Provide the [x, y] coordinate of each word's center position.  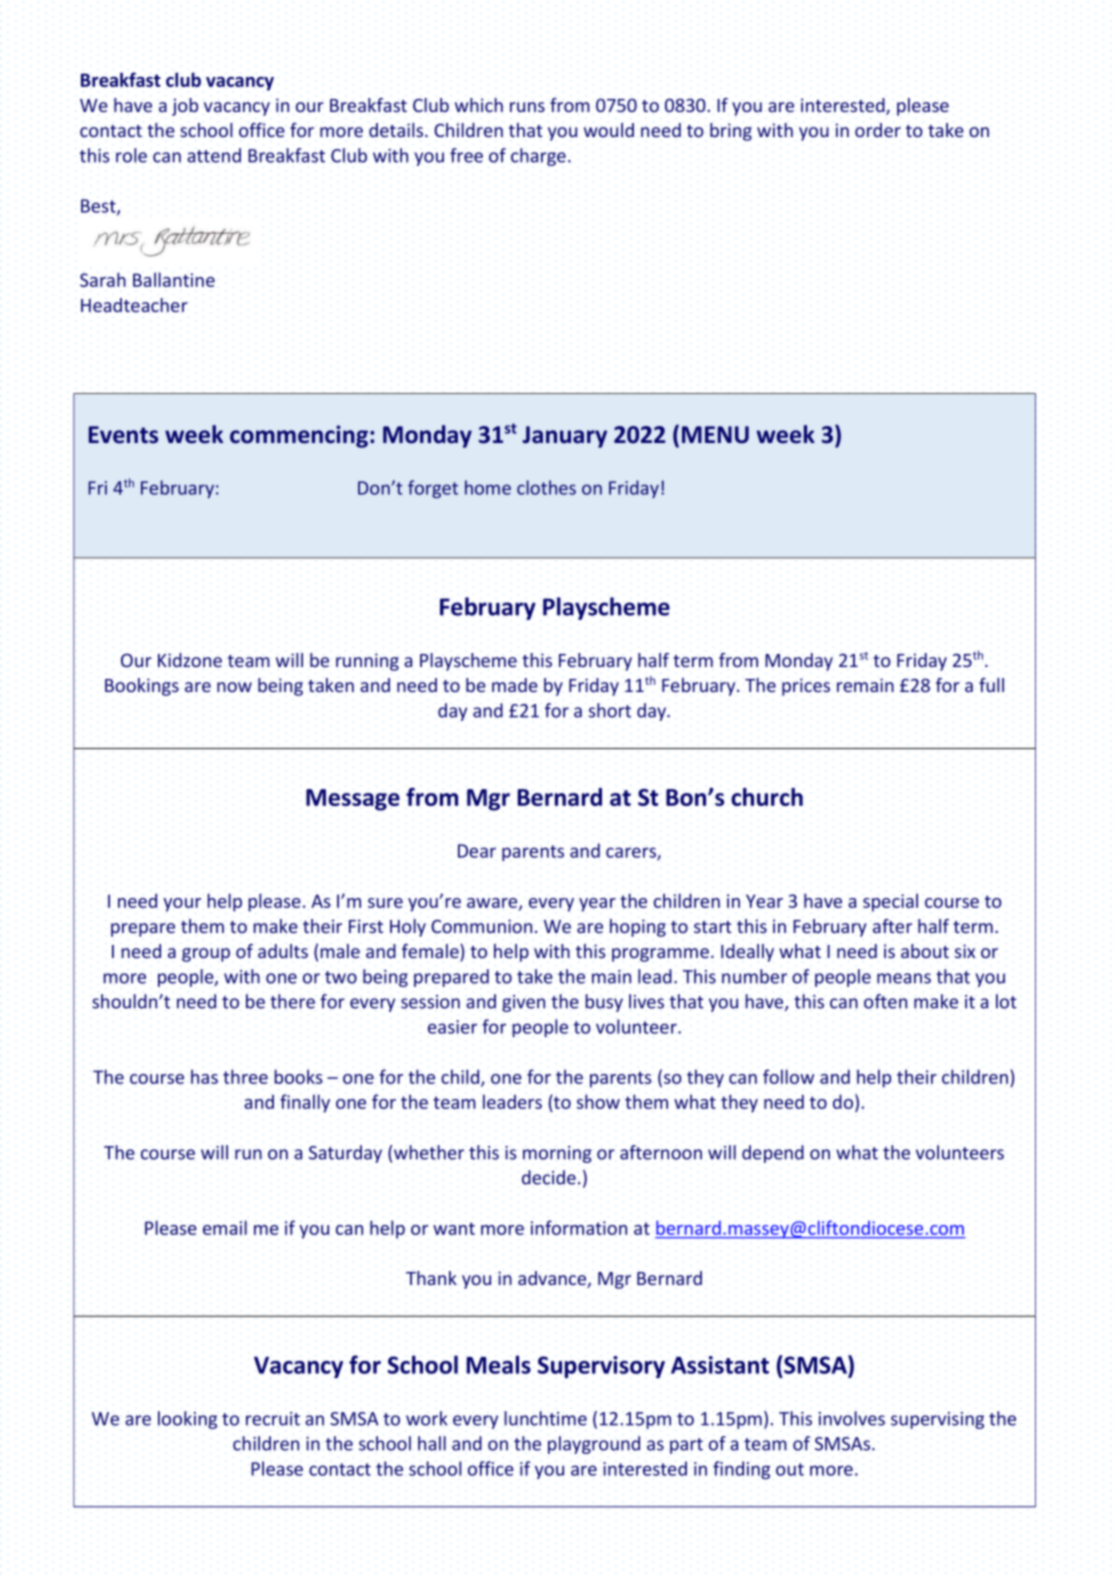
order [878, 130]
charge [538, 157]
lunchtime [545, 1418]
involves [852, 1418]
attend [214, 155]
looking [187, 1420]
